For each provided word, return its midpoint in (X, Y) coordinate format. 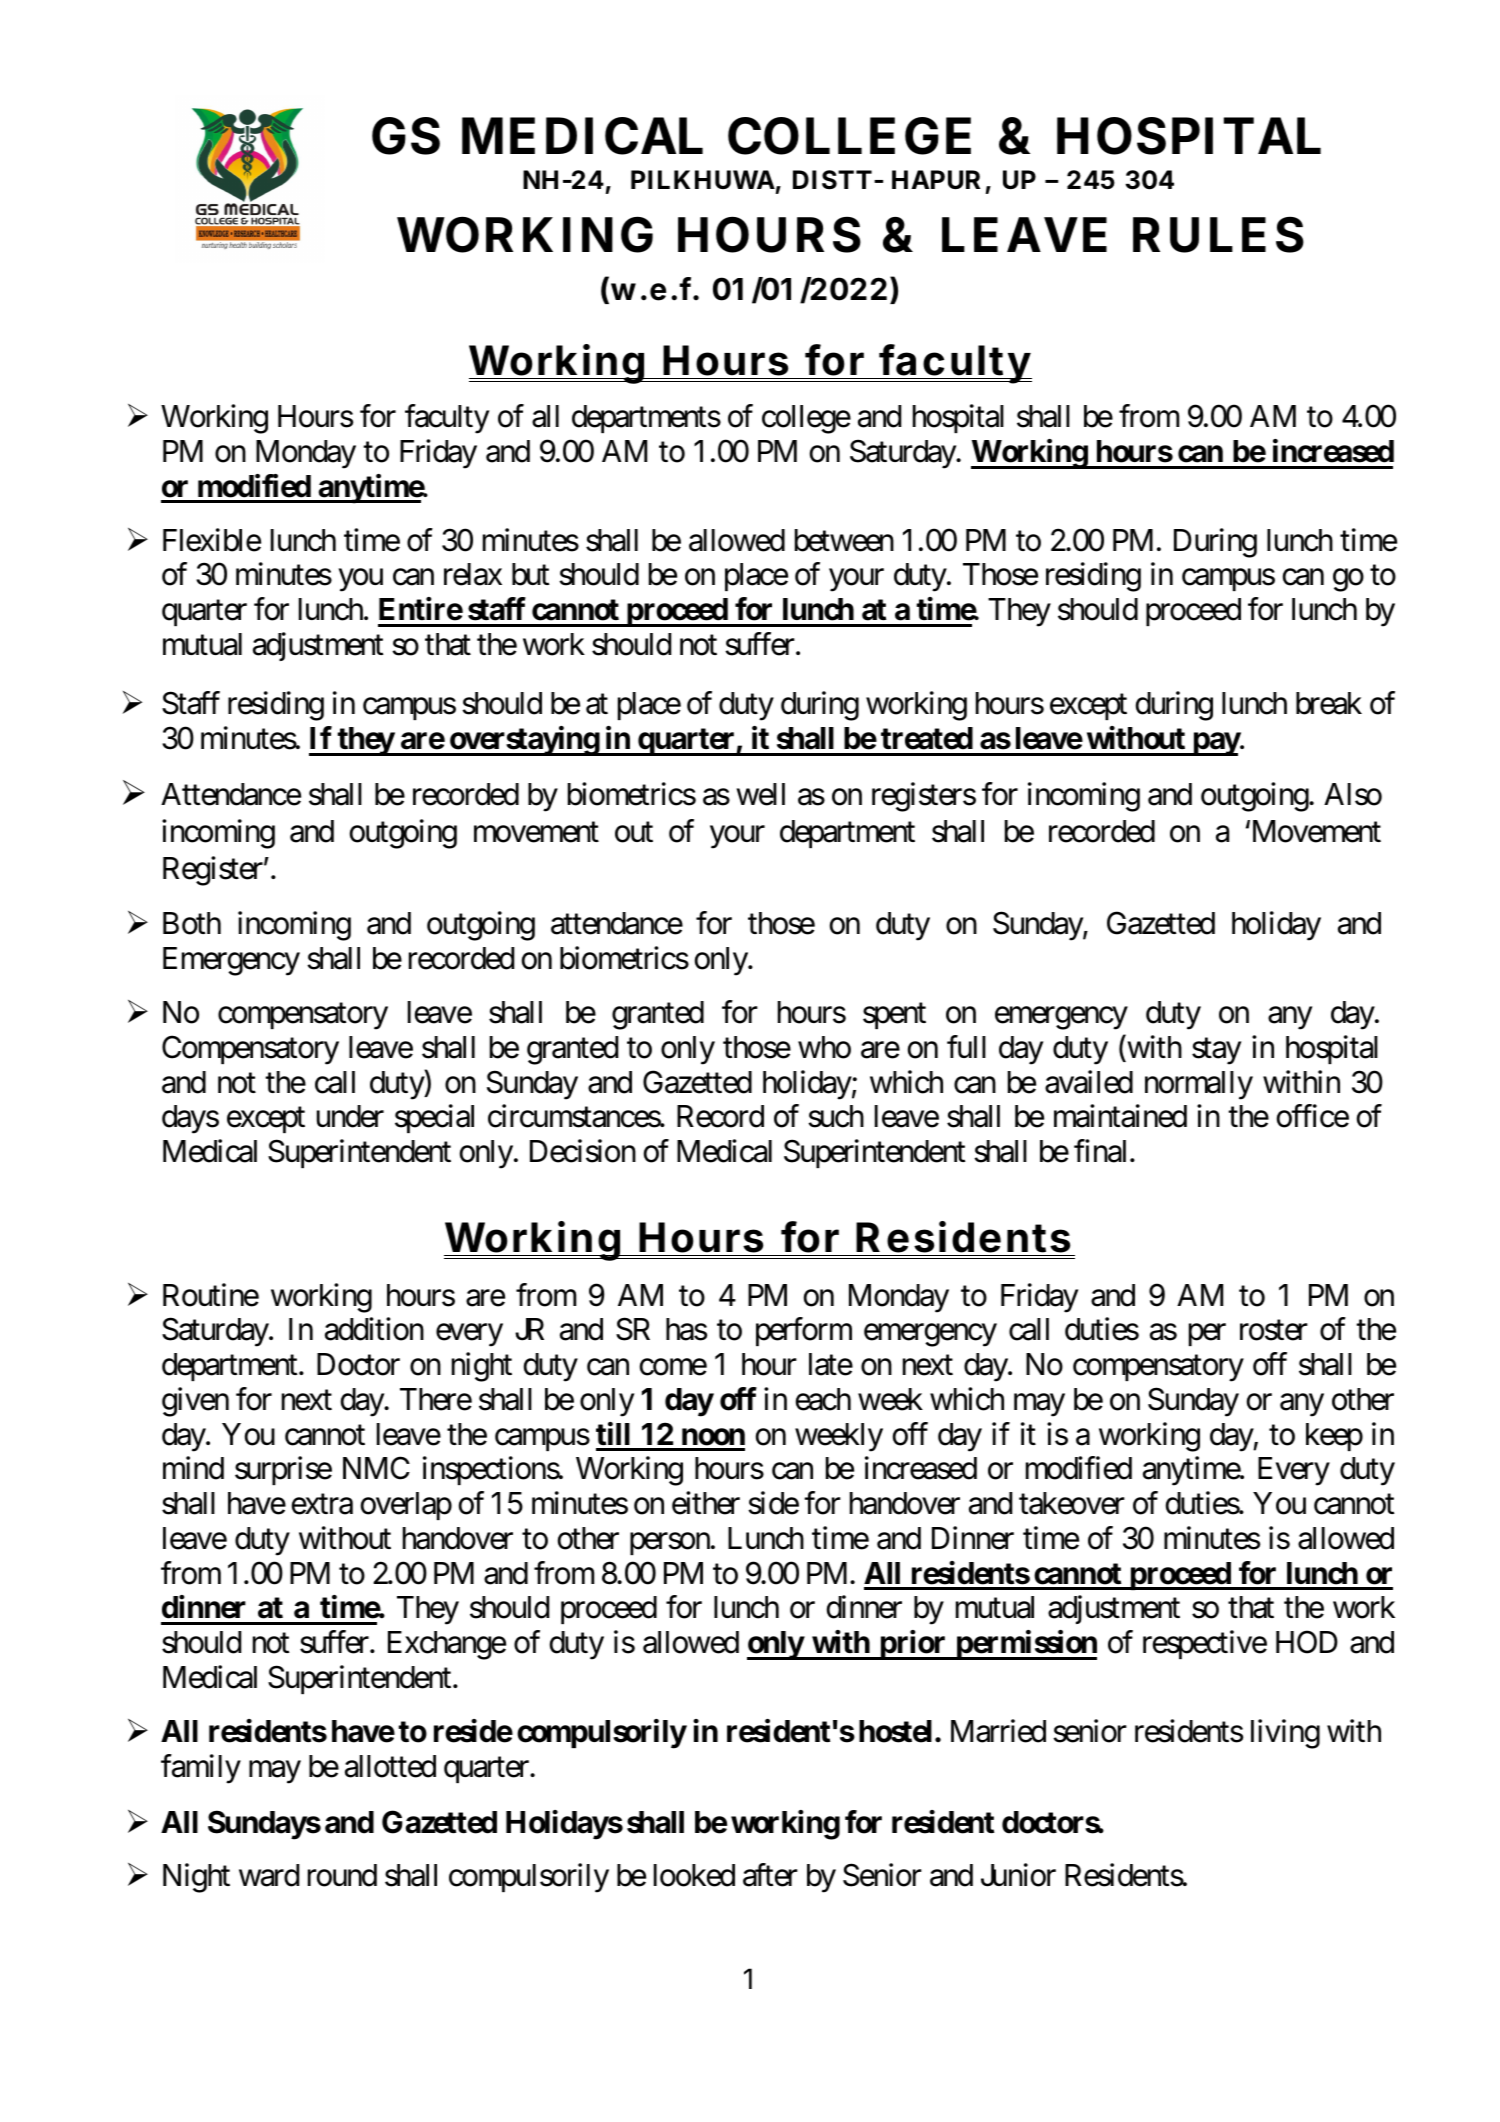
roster (1274, 1331)
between (844, 540)
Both (192, 923)
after (770, 1875)
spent (894, 1016)
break (1329, 703)
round (342, 1875)
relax (473, 574)
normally (1199, 1085)
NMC (376, 1468)
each (823, 1399)
